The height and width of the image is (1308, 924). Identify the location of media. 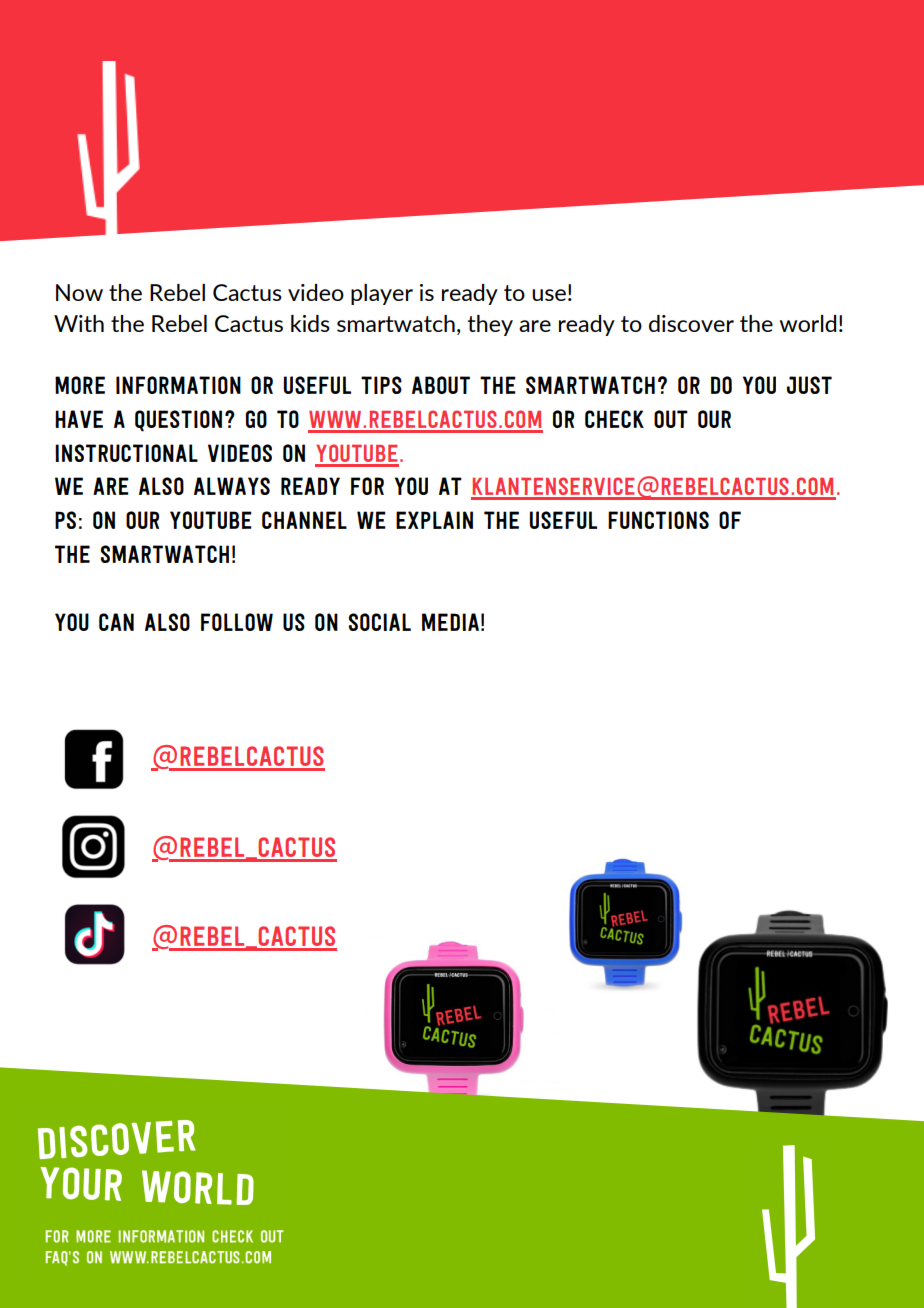
(450, 622).
